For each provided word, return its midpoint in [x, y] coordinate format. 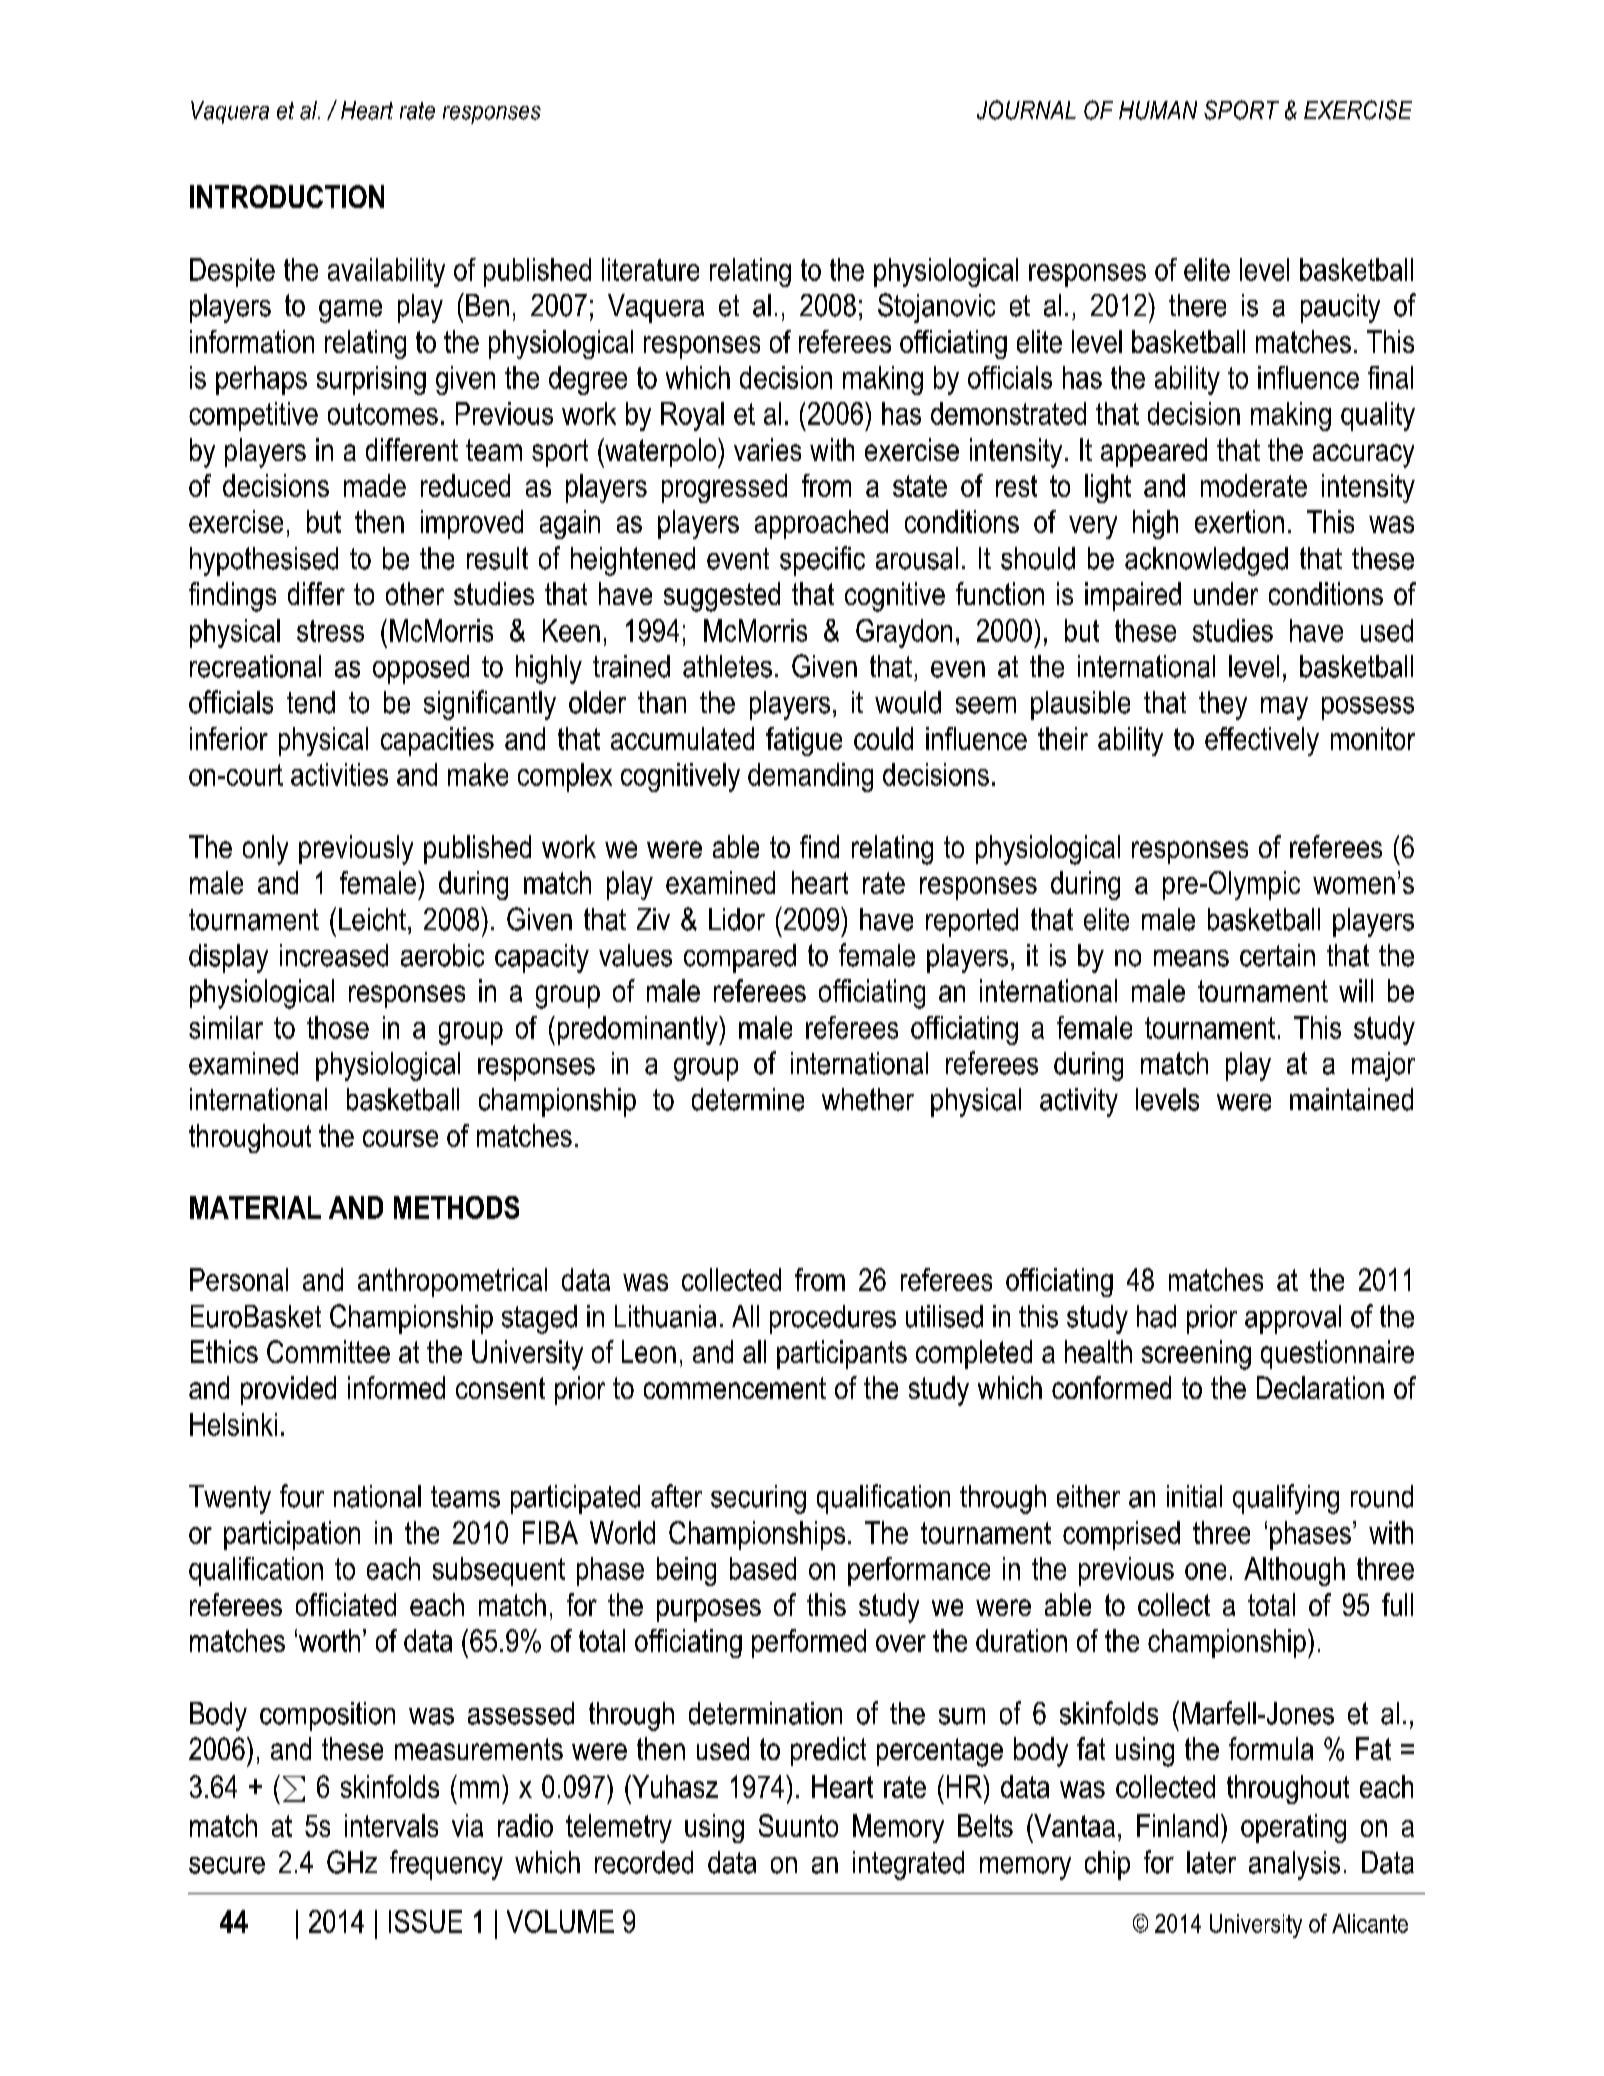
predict [828, 1751]
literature [650, 269]
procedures [833, 1319]
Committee [328, 1351]
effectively [1262, 741]
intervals [391, 1825]
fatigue [804, 741]
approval [1293, 1319]
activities [339, 774]
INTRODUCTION [287, 196]
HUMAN [1158, 110]
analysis [1294, 1865]
